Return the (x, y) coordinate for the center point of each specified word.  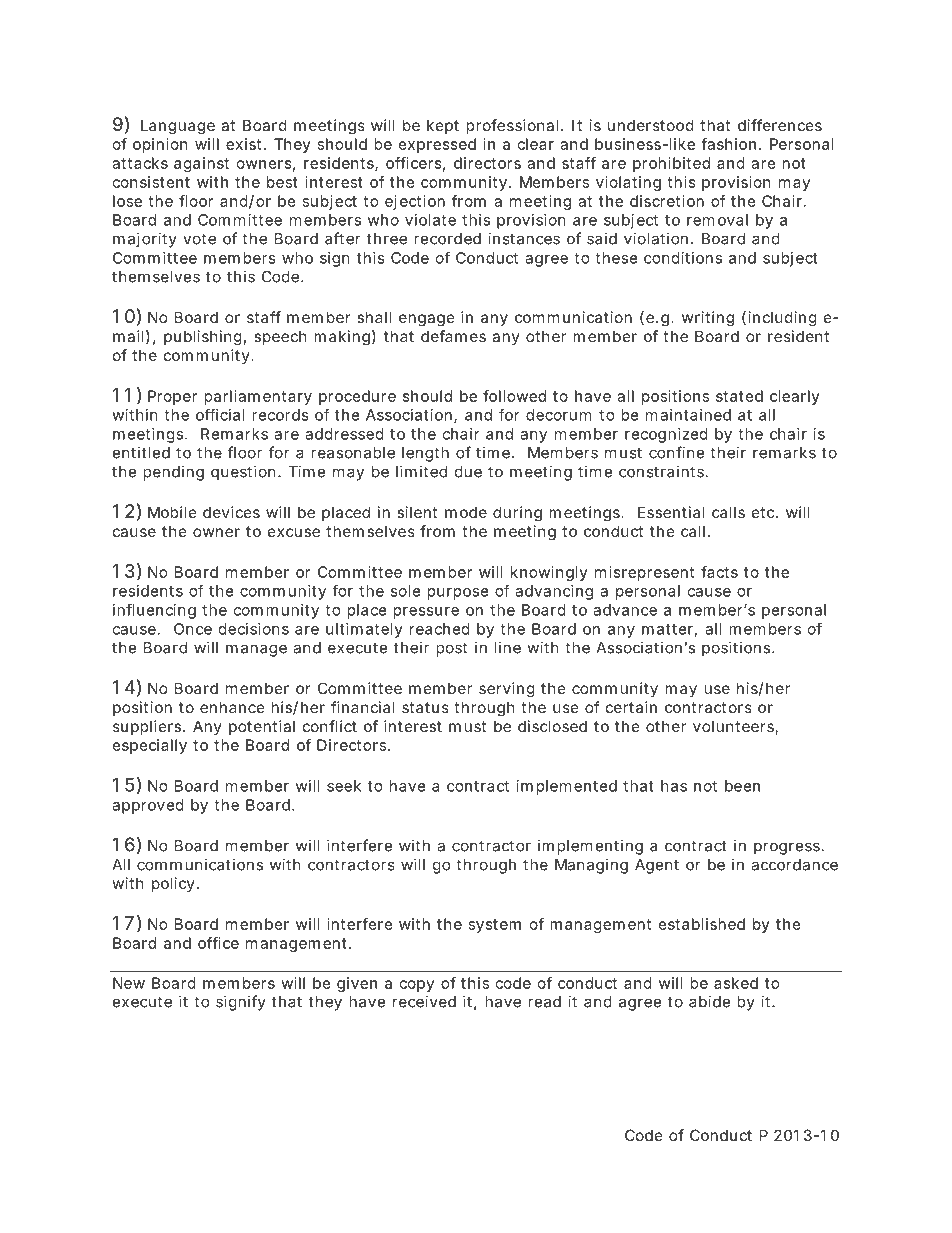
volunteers (734, 727)
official (220, 414)
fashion (728, 144)
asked (736, 983)
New (129, 983)
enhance (232, 707)
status (425, 707)
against (201, 164)
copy (417, 986)
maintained (688, 415)
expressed (437, 145)
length (425, 454)
